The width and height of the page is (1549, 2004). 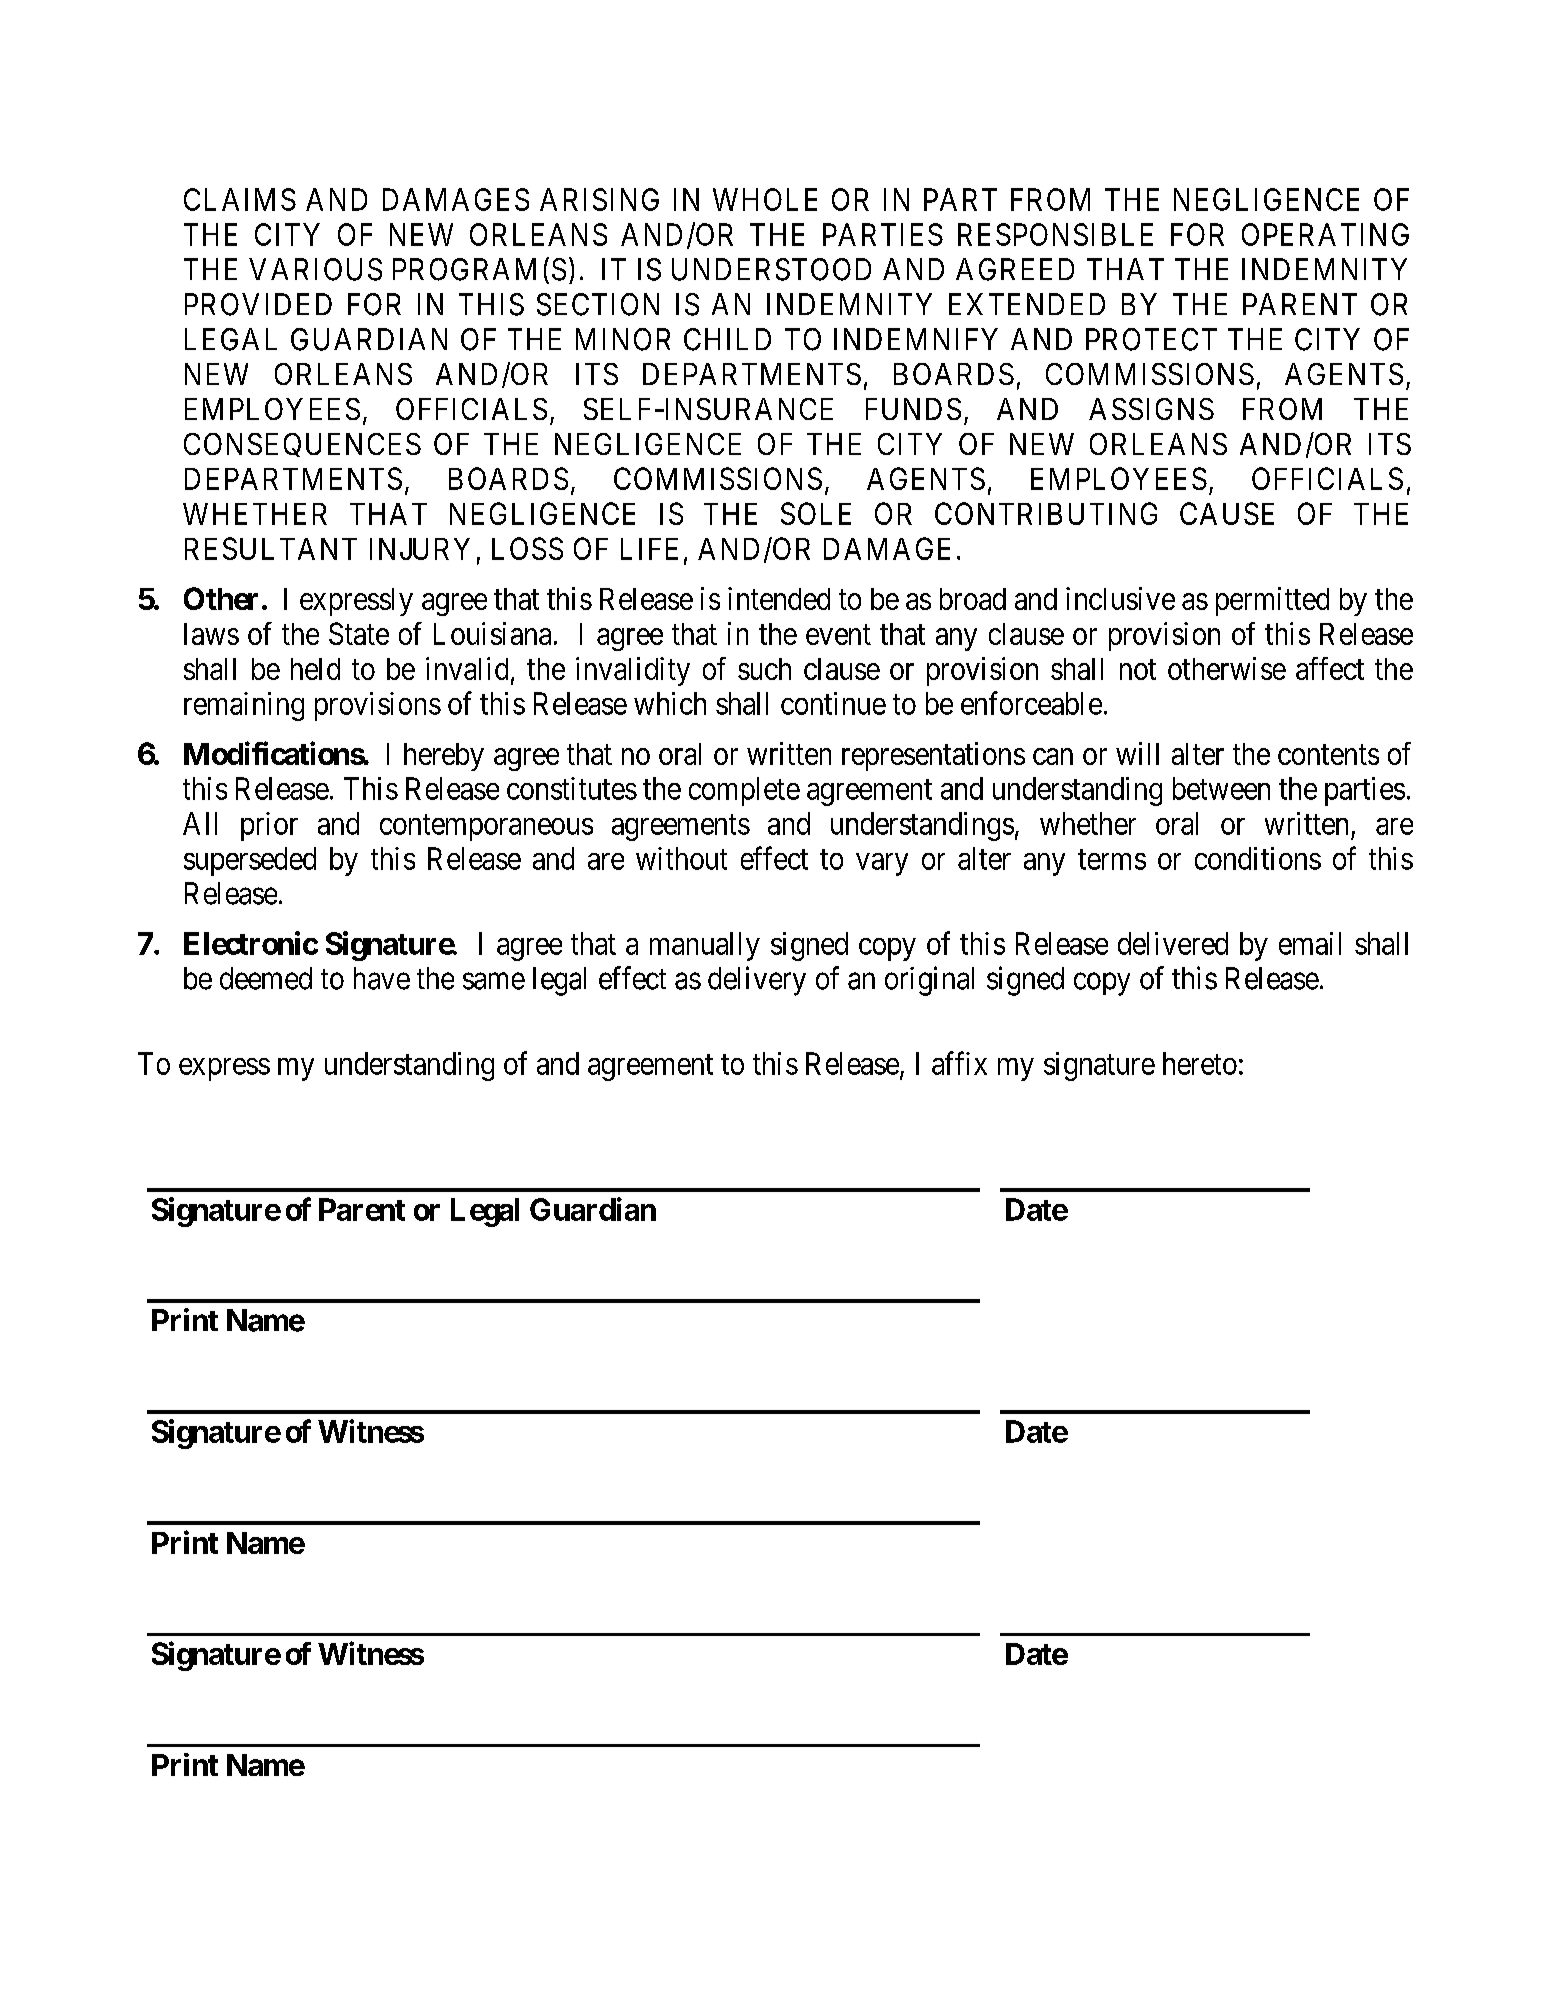 What do you see at coordinates (757, 981) in the page?
I see `delivery` at bounding box center [757, 981].
